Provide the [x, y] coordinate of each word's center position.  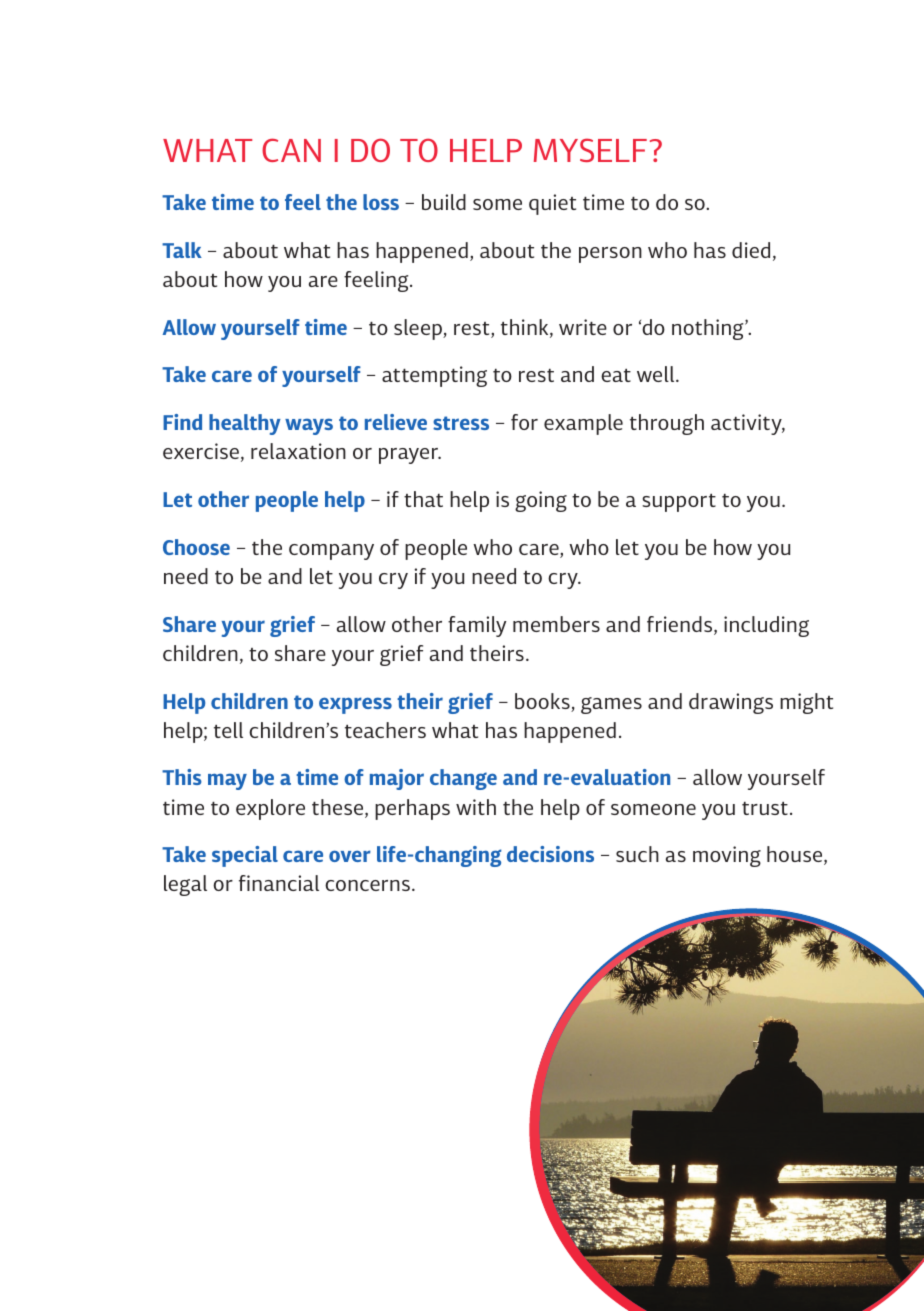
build [444, 202]
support [679, 503]
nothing [709, 329]
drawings [731, 703]
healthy [245, 424]
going [541, 501]
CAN [291, 150]
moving [727, 856]
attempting [434, 376]
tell [228, 730]
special [245, 856]
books [543, 702]
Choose [196, 547]
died [751, 250]
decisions [550, 854]
